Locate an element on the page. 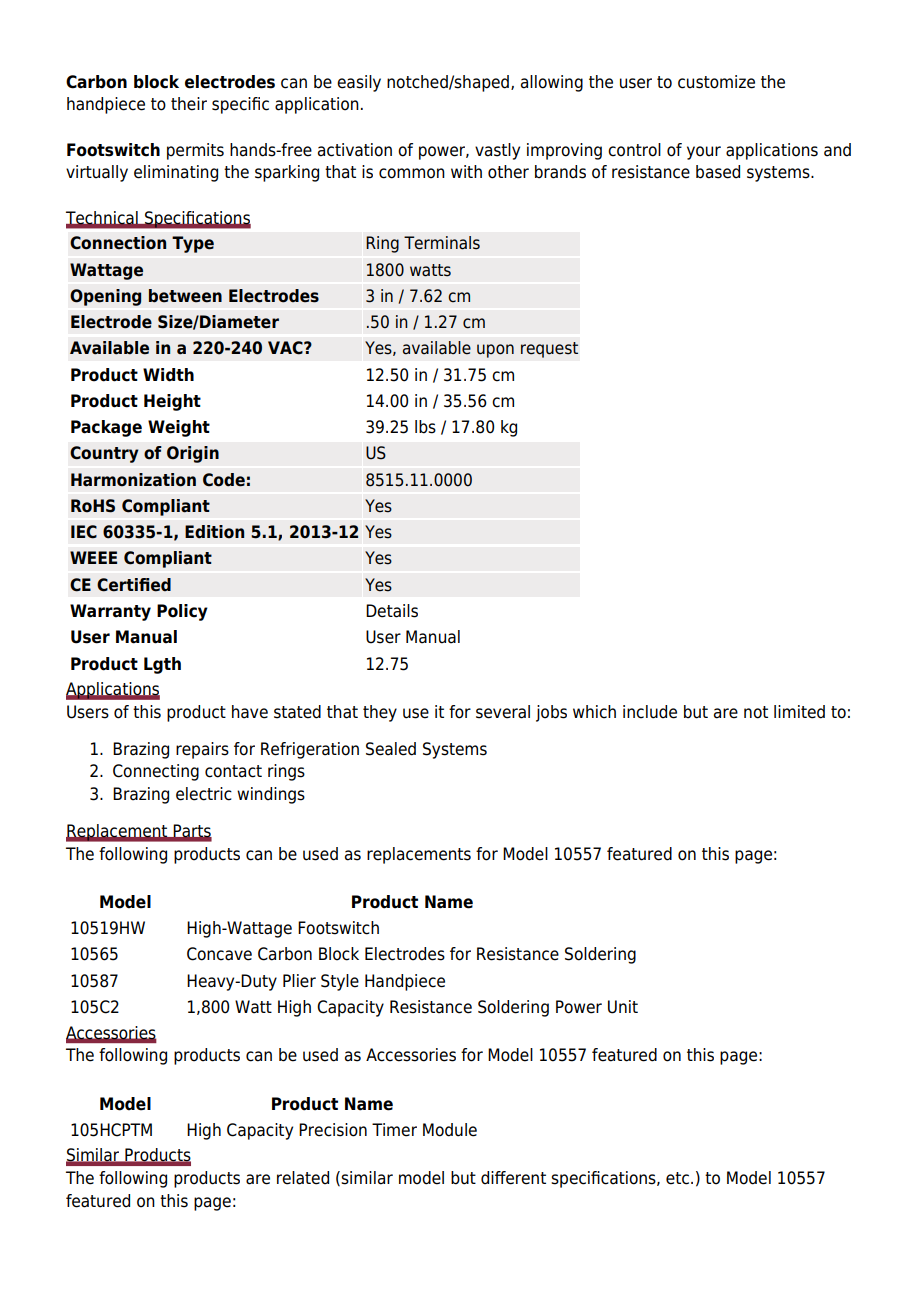  Concave is located at coordinates (219, 954).
